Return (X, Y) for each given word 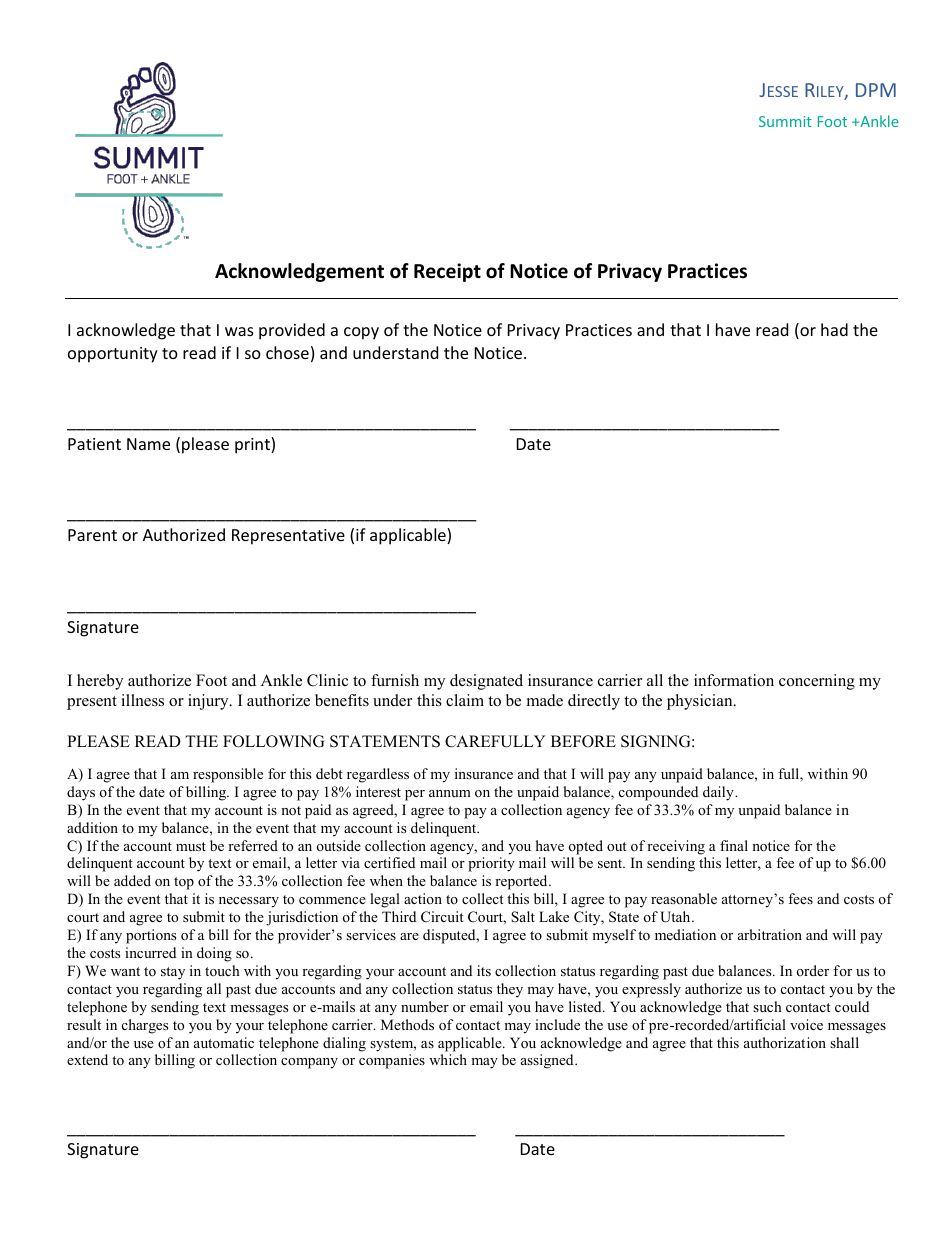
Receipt (447, 272)
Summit (785, 121)
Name (148, 444)
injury (209, 702)
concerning (817, 682)
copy (361, 333)
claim (465, 700)
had (834, 329)
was (239, 331)
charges (145, 1026)
